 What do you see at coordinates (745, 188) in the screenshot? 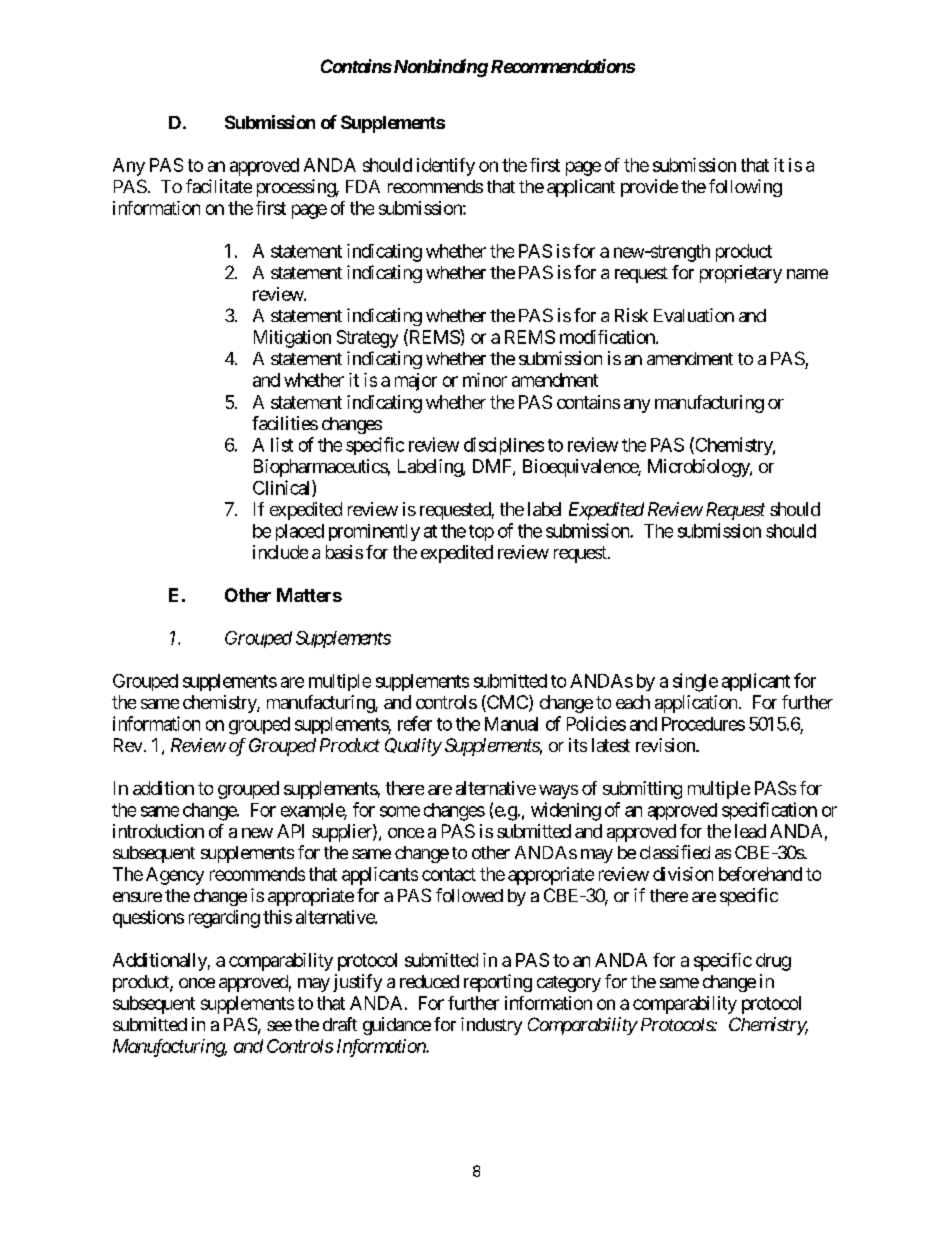
I see `following` at bounding box center [745, 188].
